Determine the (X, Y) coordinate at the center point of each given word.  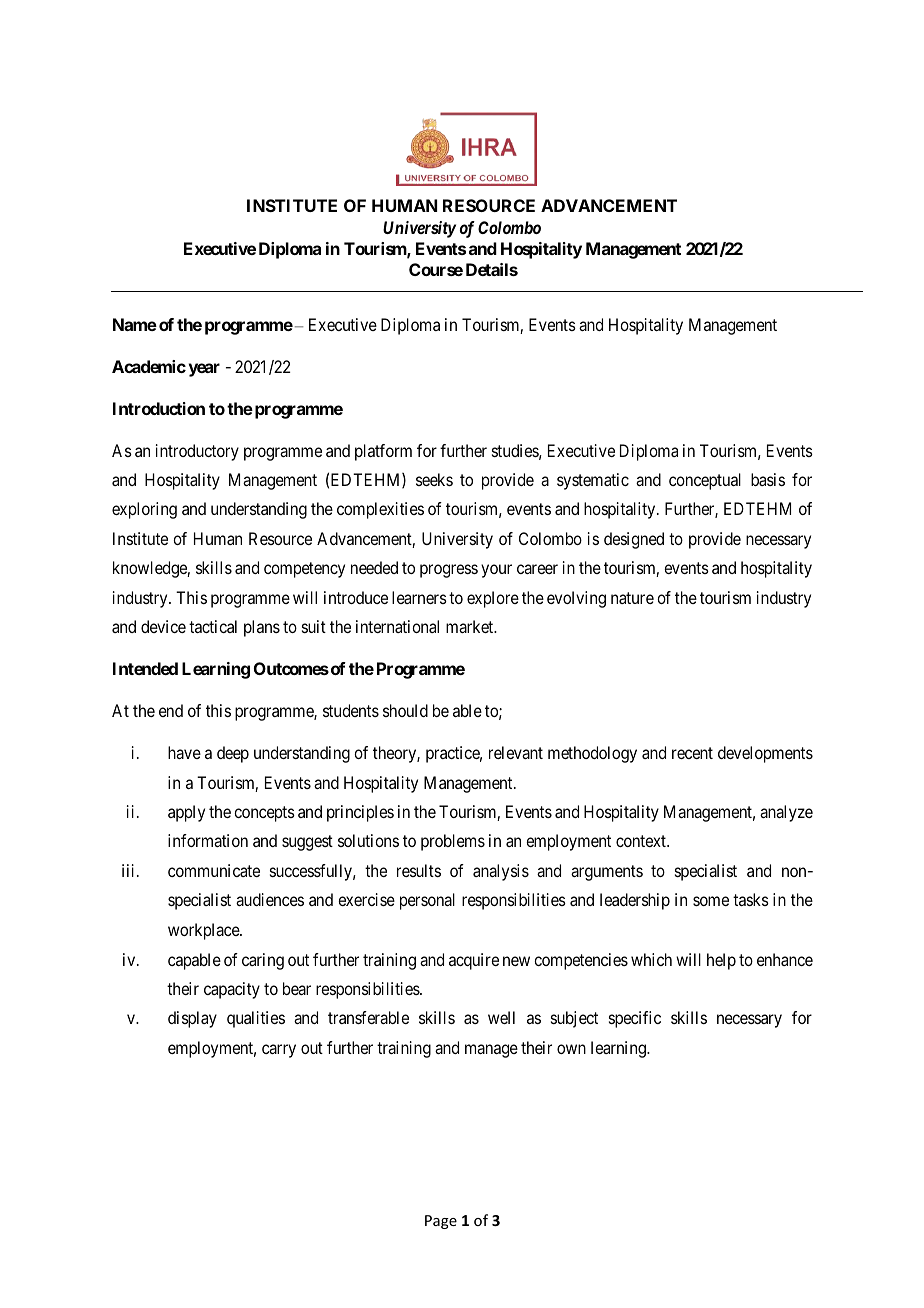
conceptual (705, 481)
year (204, 370)
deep (233, 754)
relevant (516, 752)
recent (692, 753)
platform (383, 452)
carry (279, 1051)
